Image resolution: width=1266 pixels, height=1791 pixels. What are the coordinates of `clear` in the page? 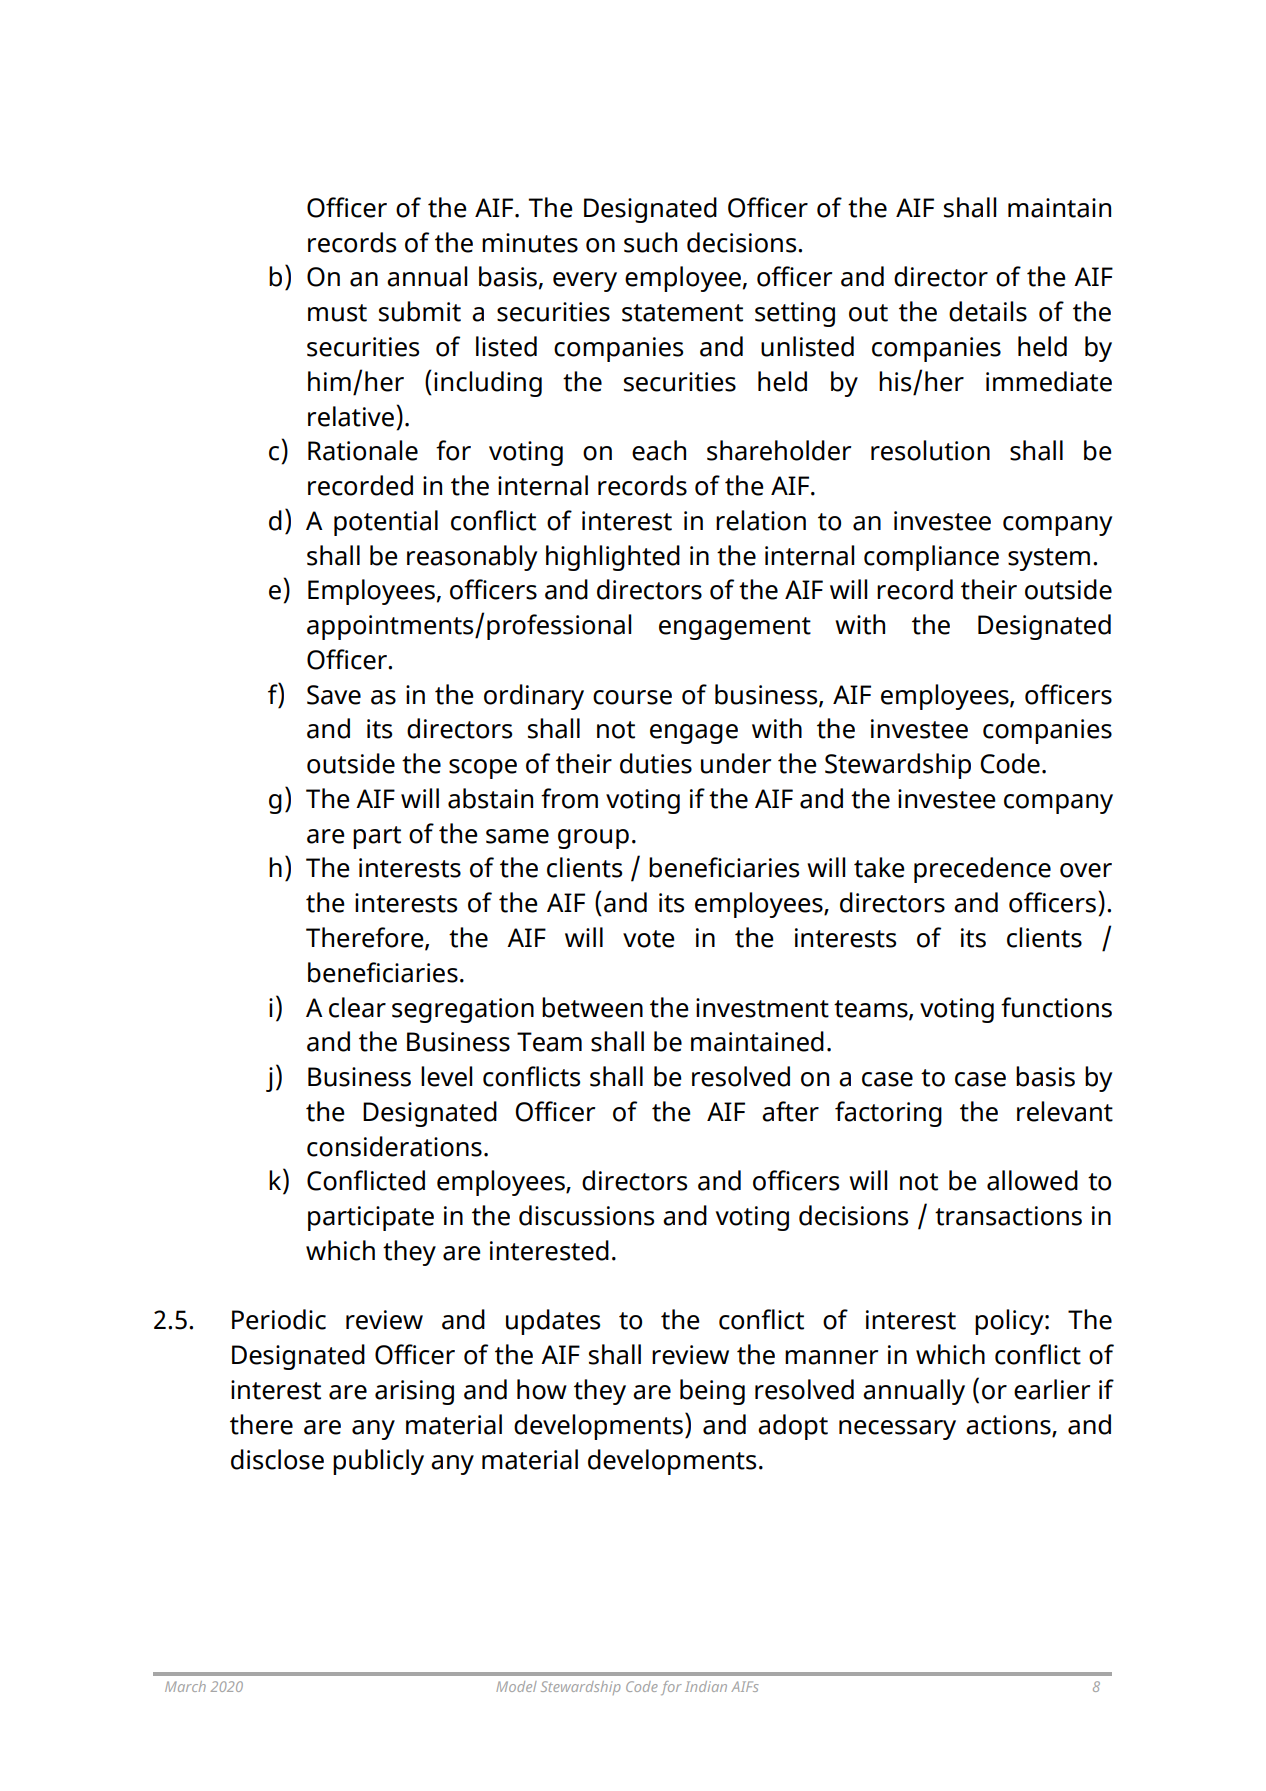 It's located at (357, 1007).
